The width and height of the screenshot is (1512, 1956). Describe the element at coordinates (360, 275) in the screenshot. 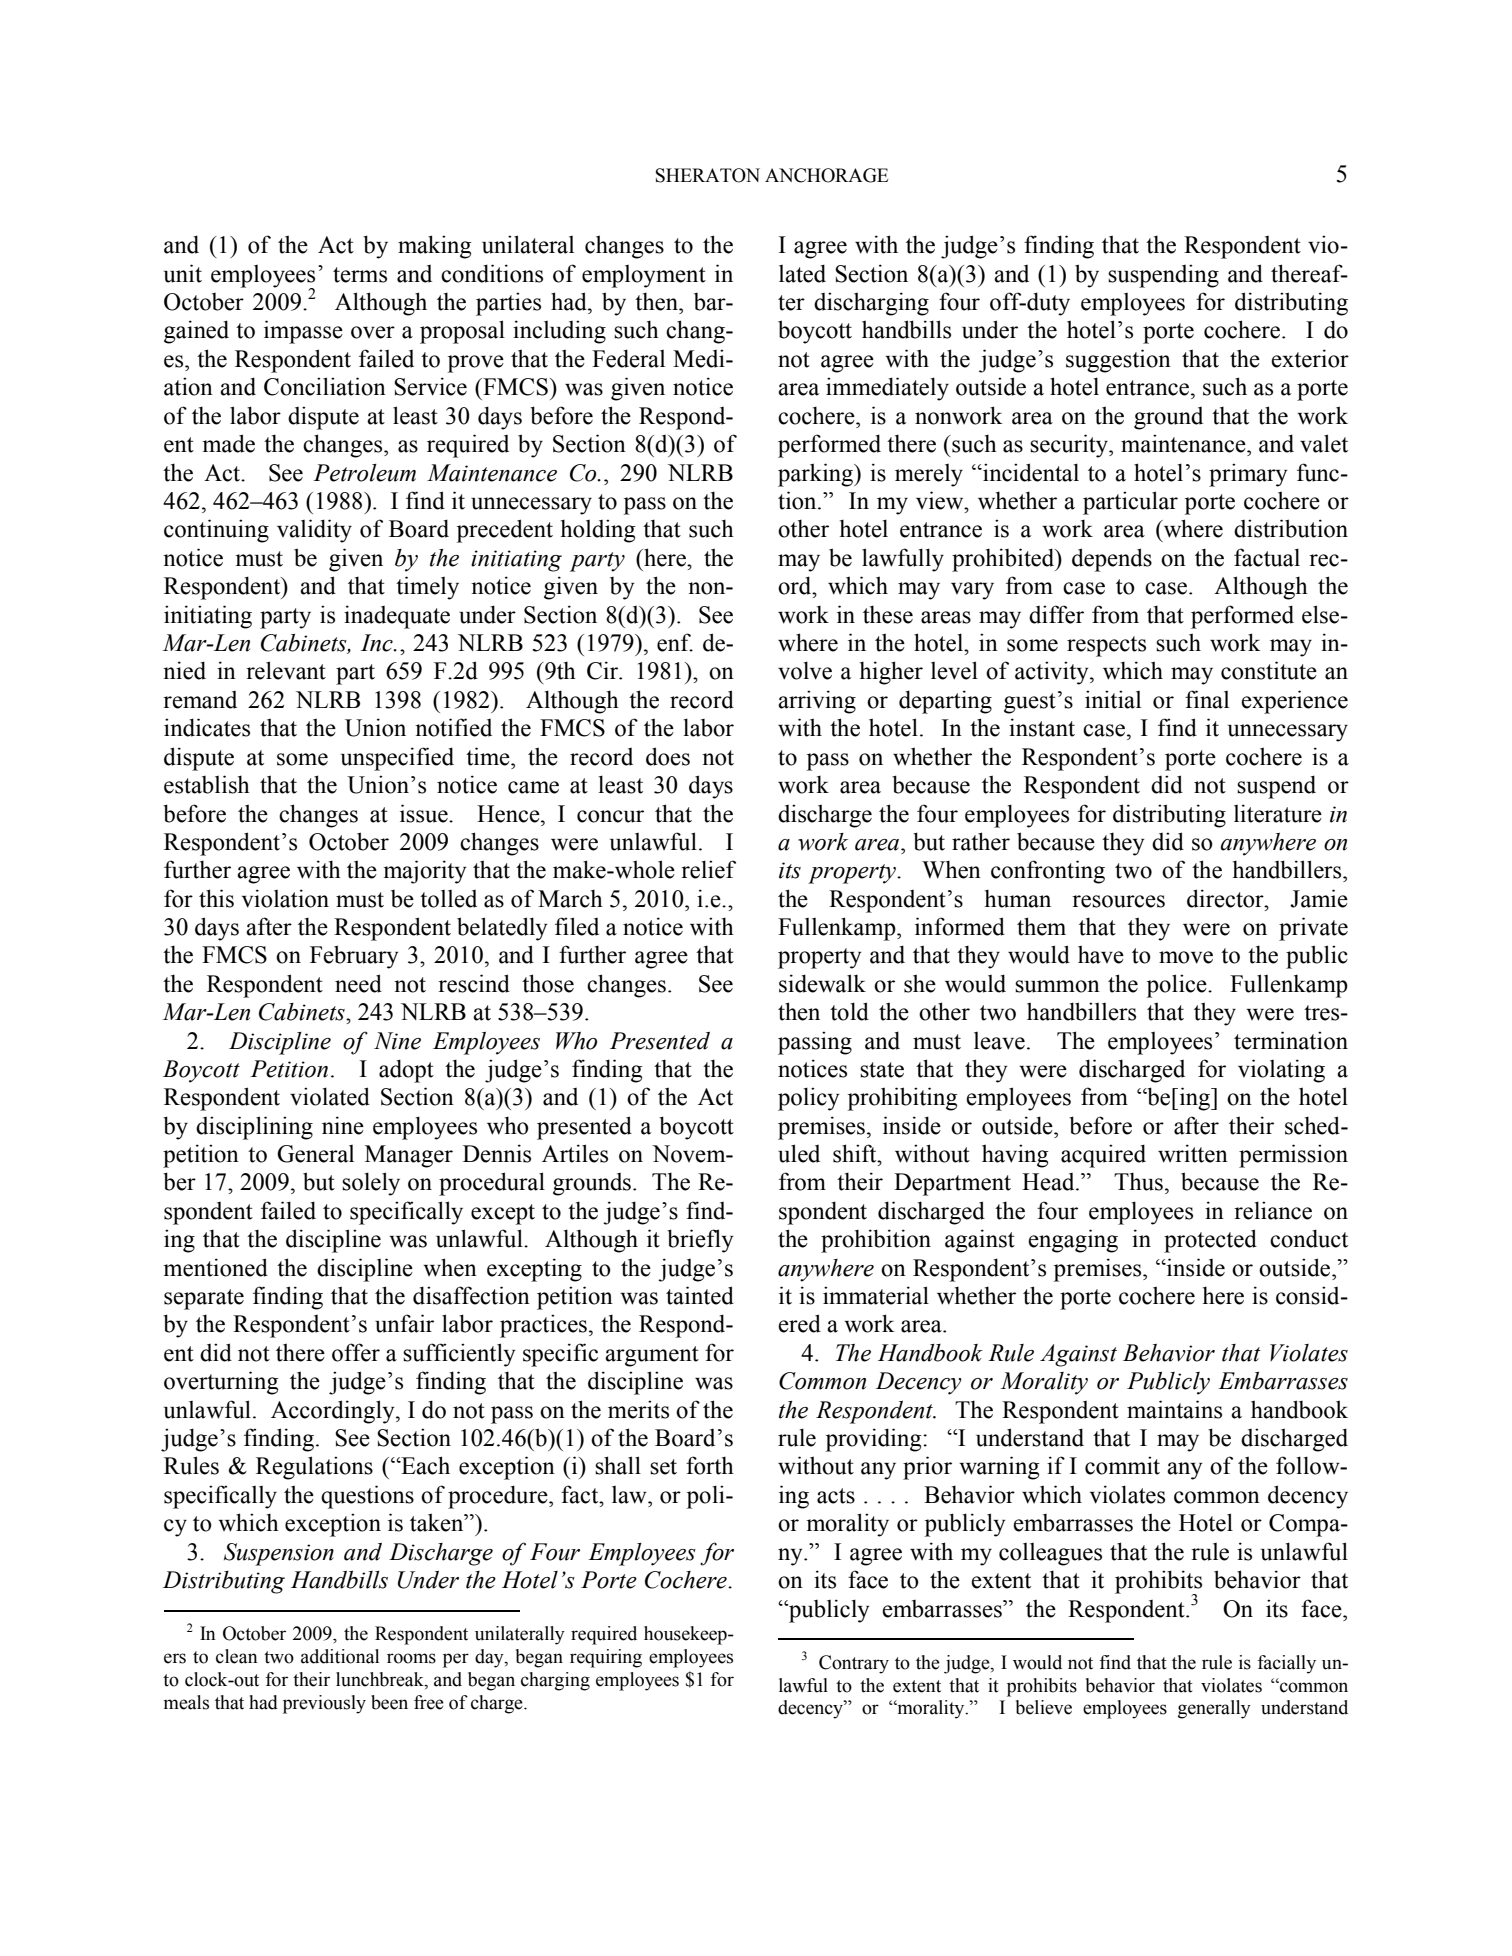

I see `terms` at that location.
